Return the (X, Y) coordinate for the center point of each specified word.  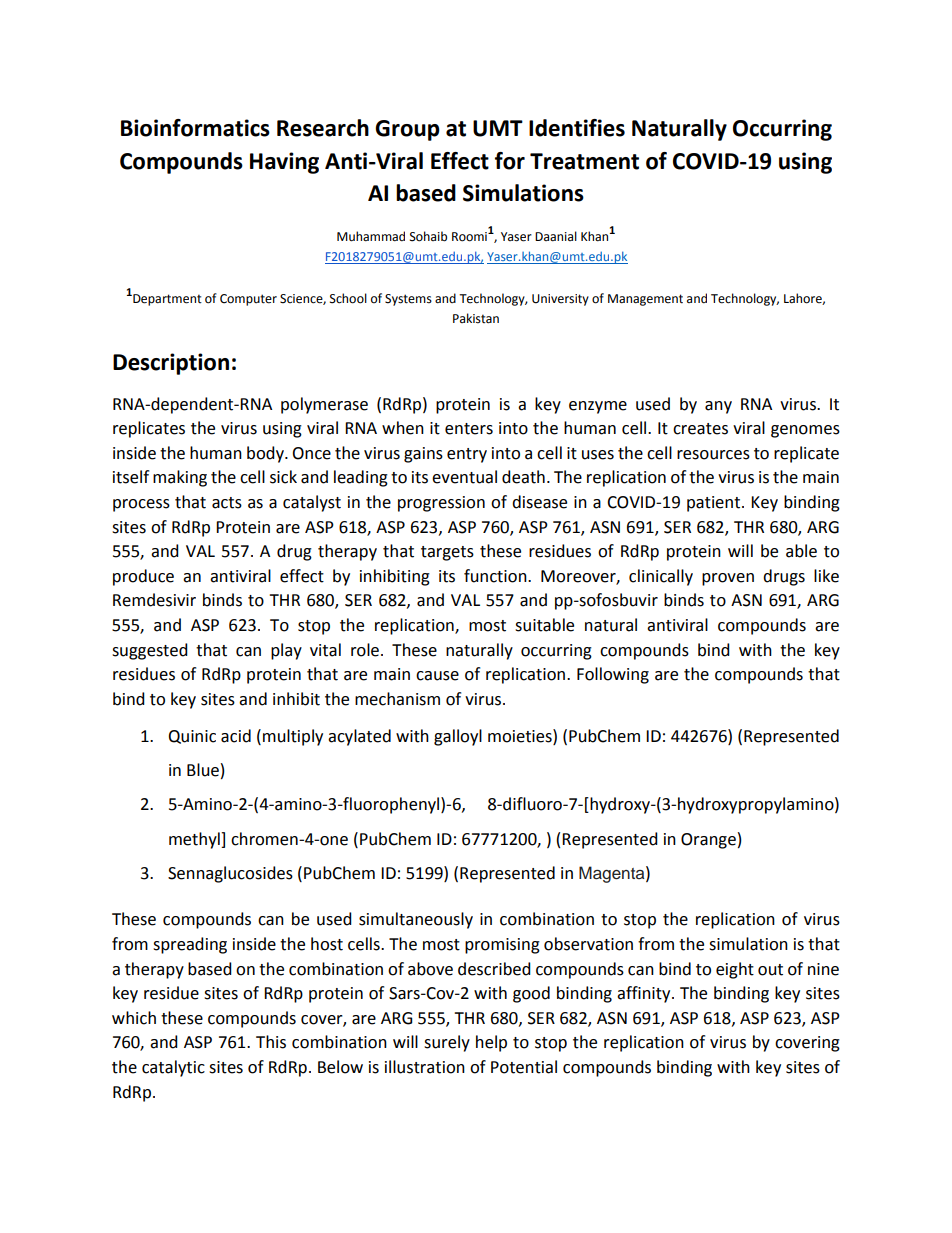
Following (613, 675)
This (271, 1042)
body (266, 454)
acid (236, 736)
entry (467, 455)
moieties (521, 736)
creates (700, 429)
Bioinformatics (195, 128)
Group (407, 130)
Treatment (584, 161)
